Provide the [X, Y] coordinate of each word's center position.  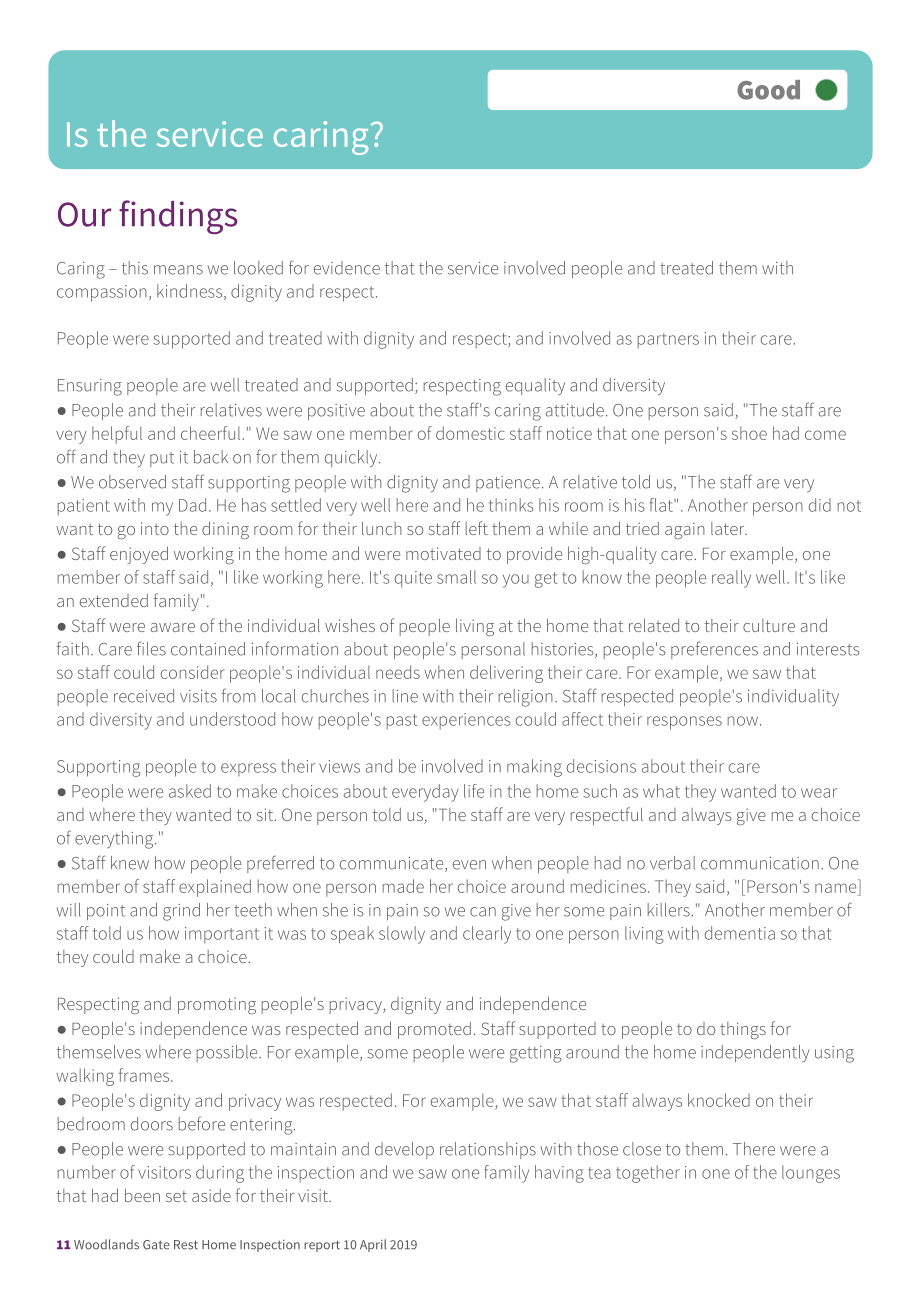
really [731, 579]
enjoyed [139, 555]
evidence [347, 268]
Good [768, 90]
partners [668, 340]
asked [190, 791]
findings [178, 217]
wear [819, 793]
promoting [217, 1005]
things [743, 1030]
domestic [470, 433]
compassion [102, 293]
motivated [443, 553]
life [474, 791]
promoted [434, 1030]
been [142, 1195]
